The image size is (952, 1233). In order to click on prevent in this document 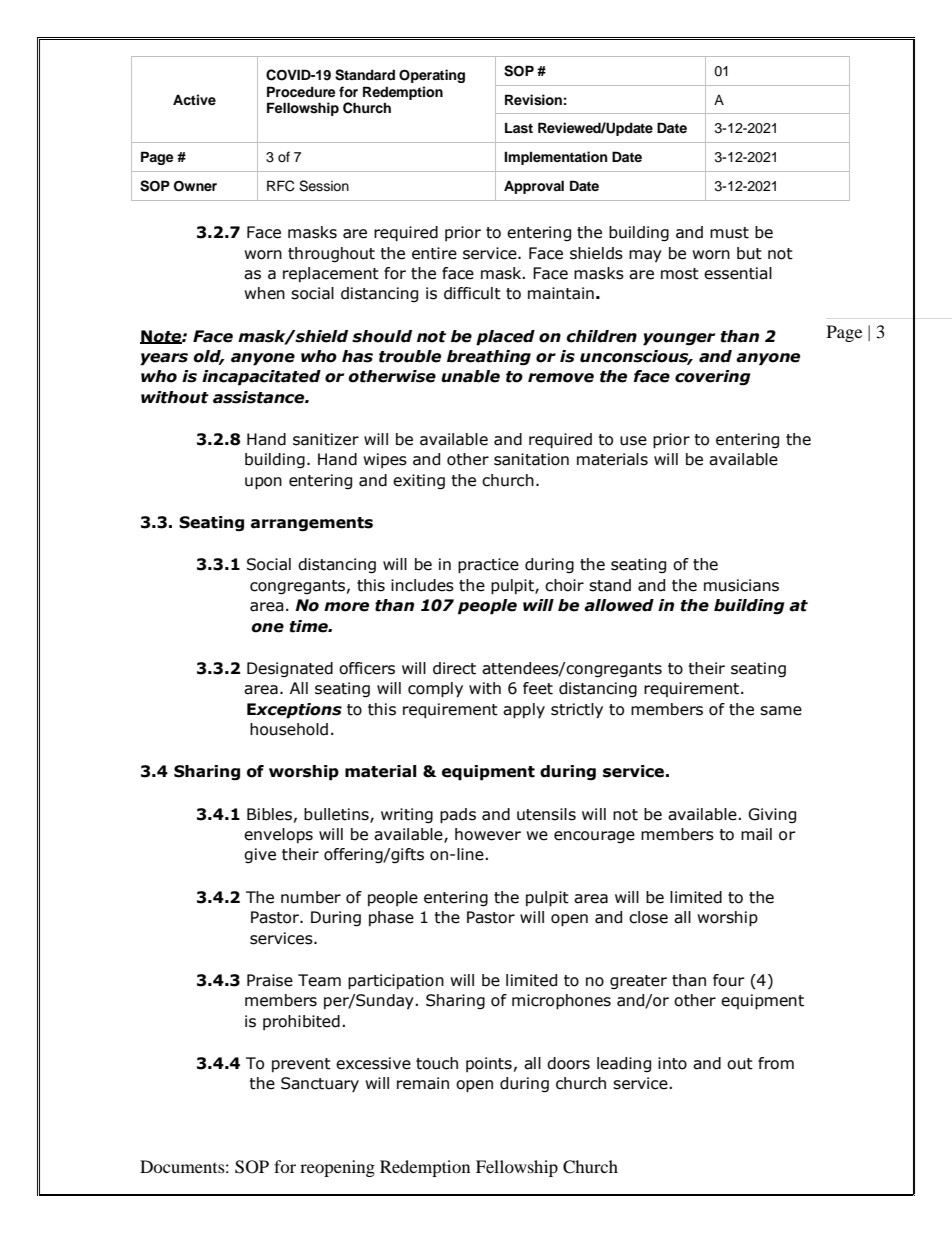, I will do `click(301, 1065)`.
